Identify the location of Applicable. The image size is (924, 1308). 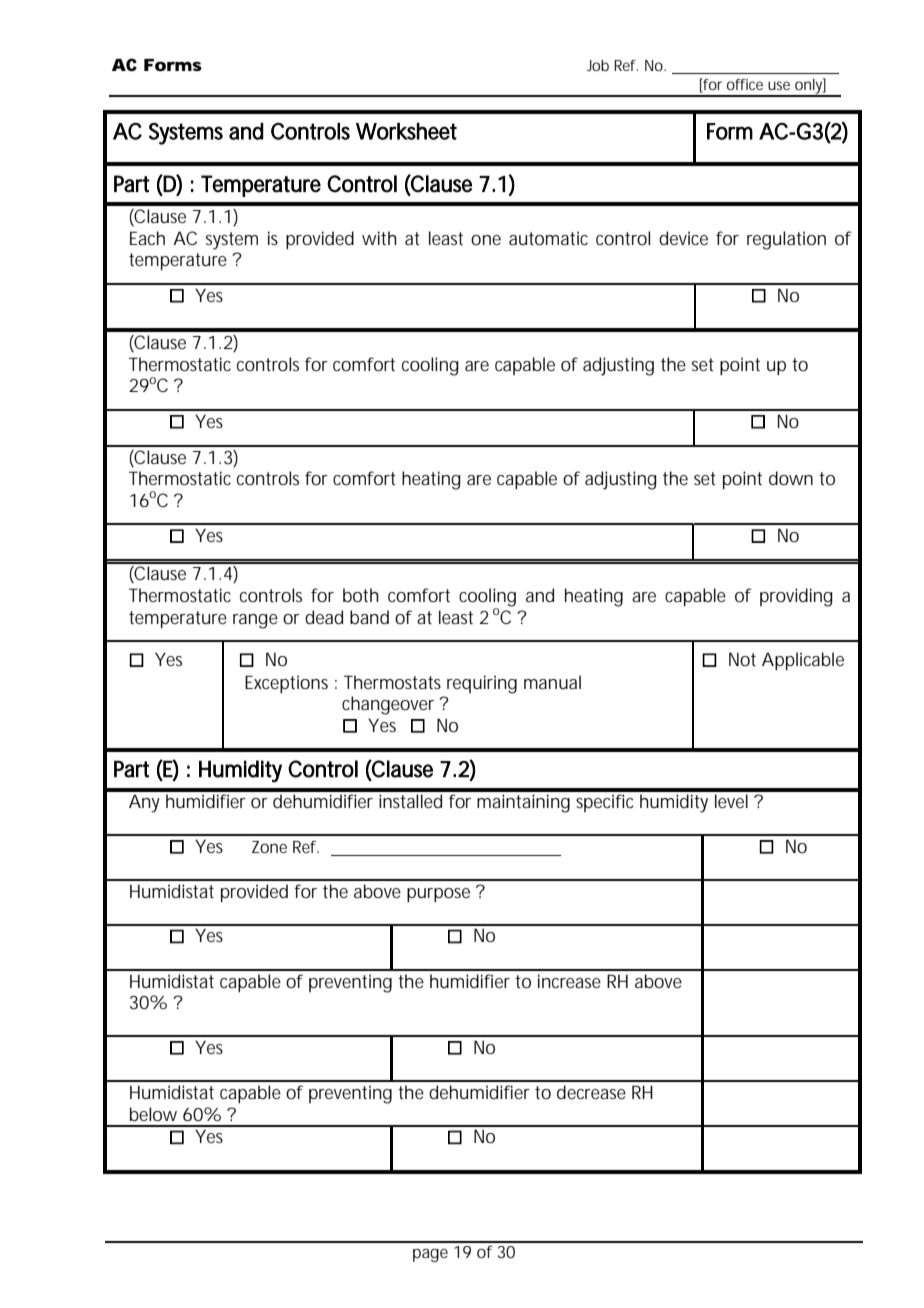
(803, 661).
